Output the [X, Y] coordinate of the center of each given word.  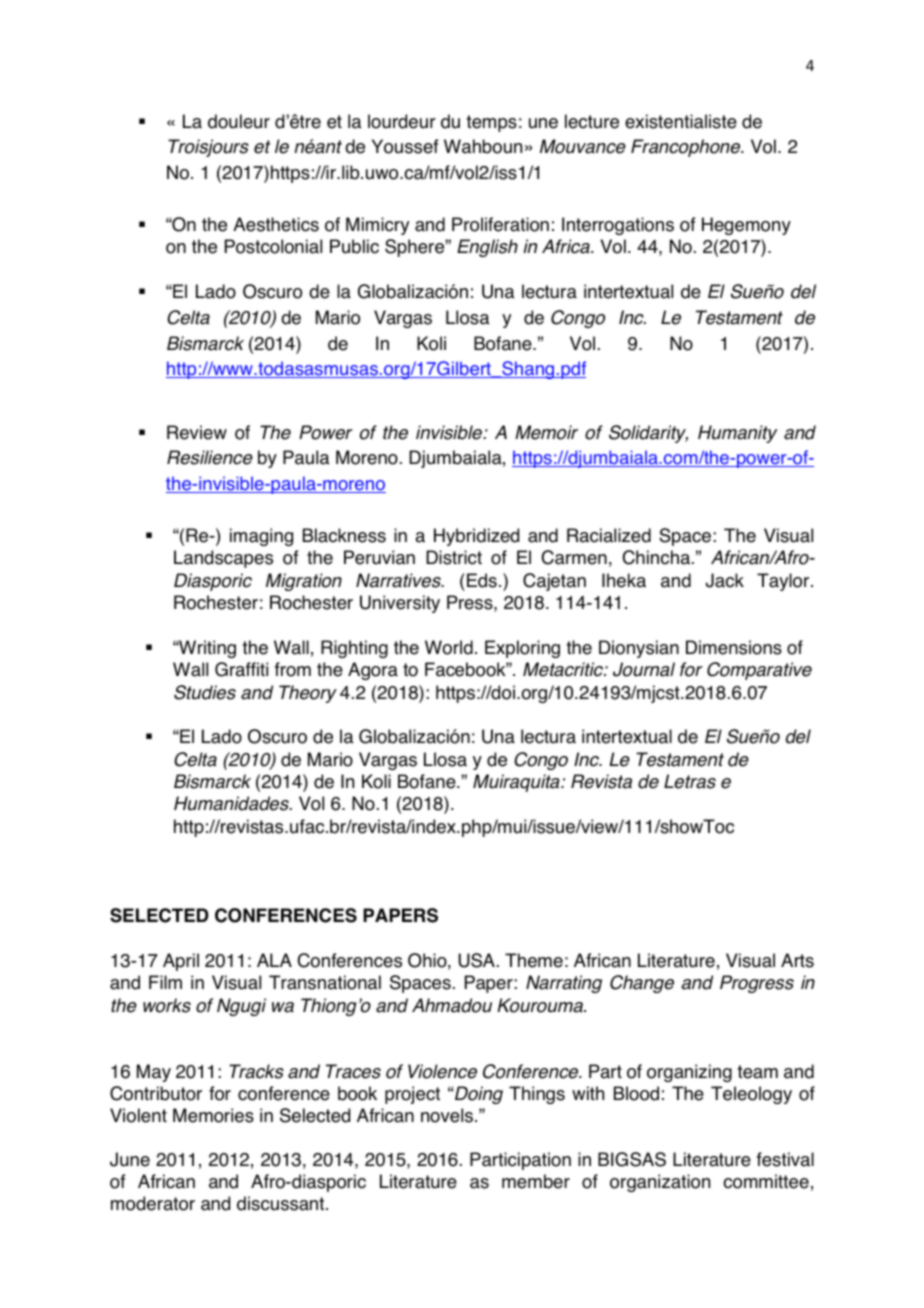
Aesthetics [276, 224]
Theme [534, 960]
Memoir [546, 432]
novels [448, 1115]
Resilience [210, 457]
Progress [757, 984]
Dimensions [734, 647]
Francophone [687, 148]
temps [491, 123]
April [181, 962]
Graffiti [241, 669]
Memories [213, 1115]
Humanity [737, 434]
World [449, 647]
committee [766, 1181]
